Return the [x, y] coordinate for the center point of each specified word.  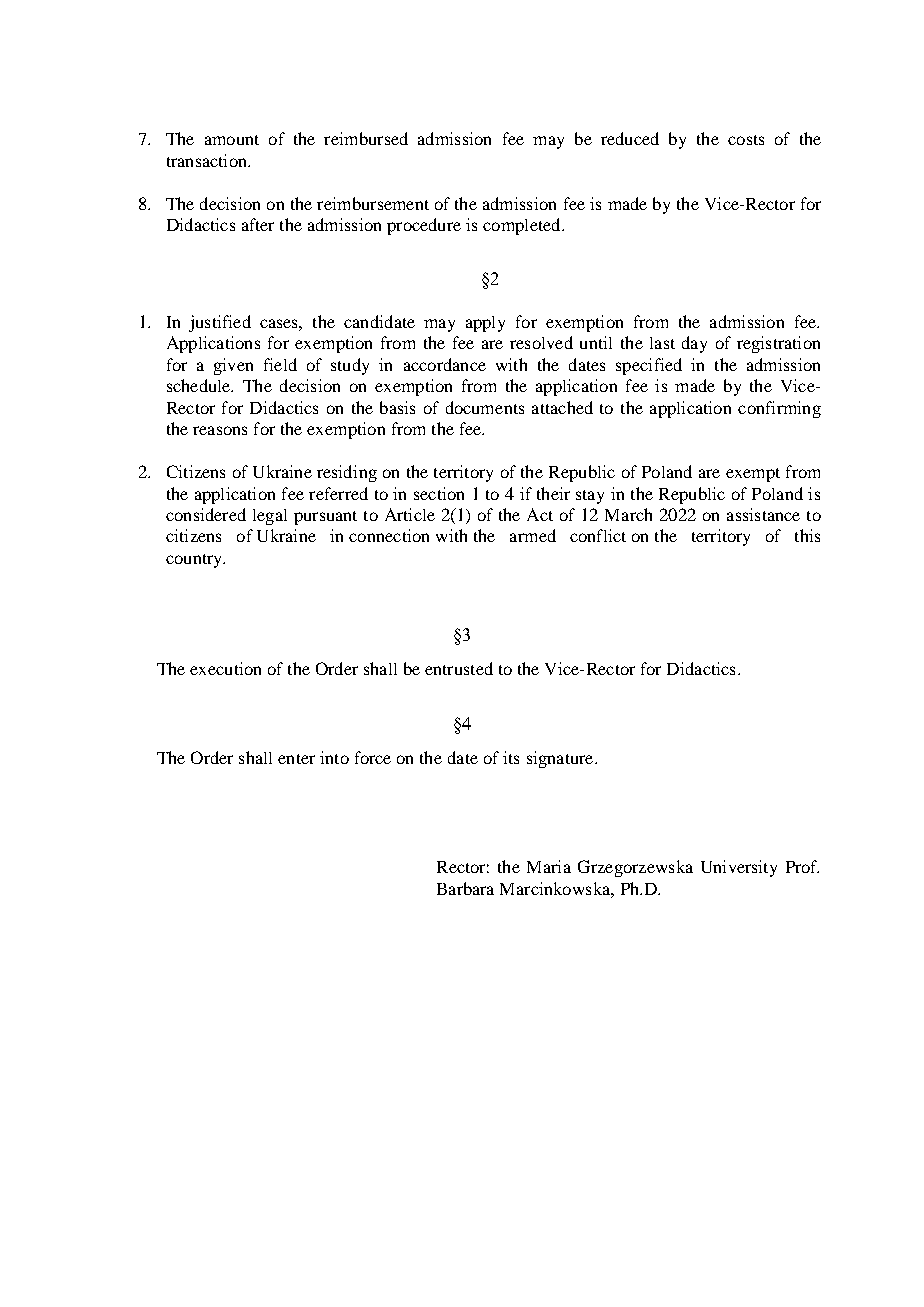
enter [296, 759]
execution [225, 668]
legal [270, 517]
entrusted [459, 668]
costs [746, 140]
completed [523, 226]
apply [485, 324]
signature [561, 759]
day [694, 344]
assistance [763, 514]
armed [533, 535]
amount [232, 140]
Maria [549, 866]
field [280, 364]
